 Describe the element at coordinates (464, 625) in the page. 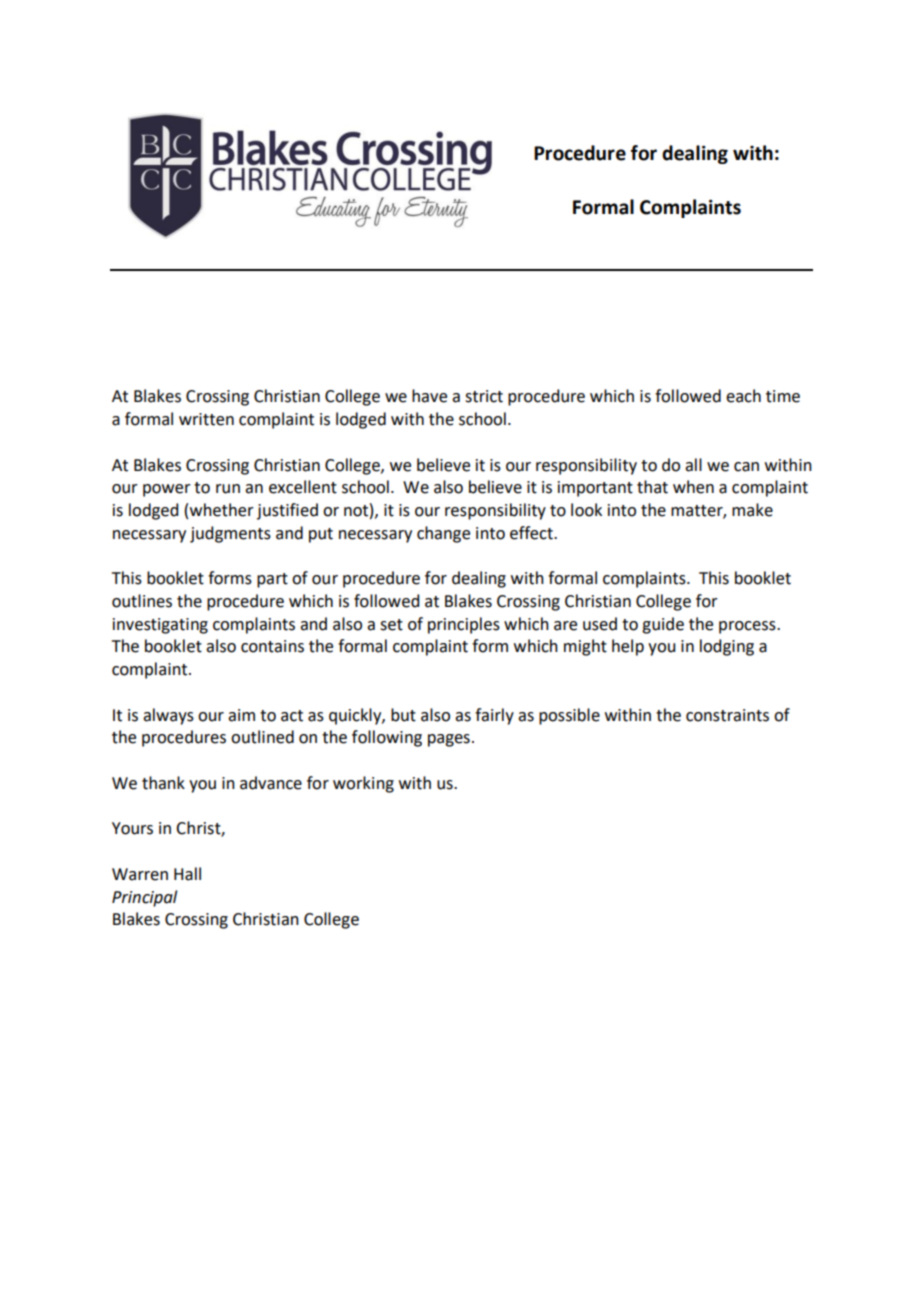

I see `principles` at that location.
